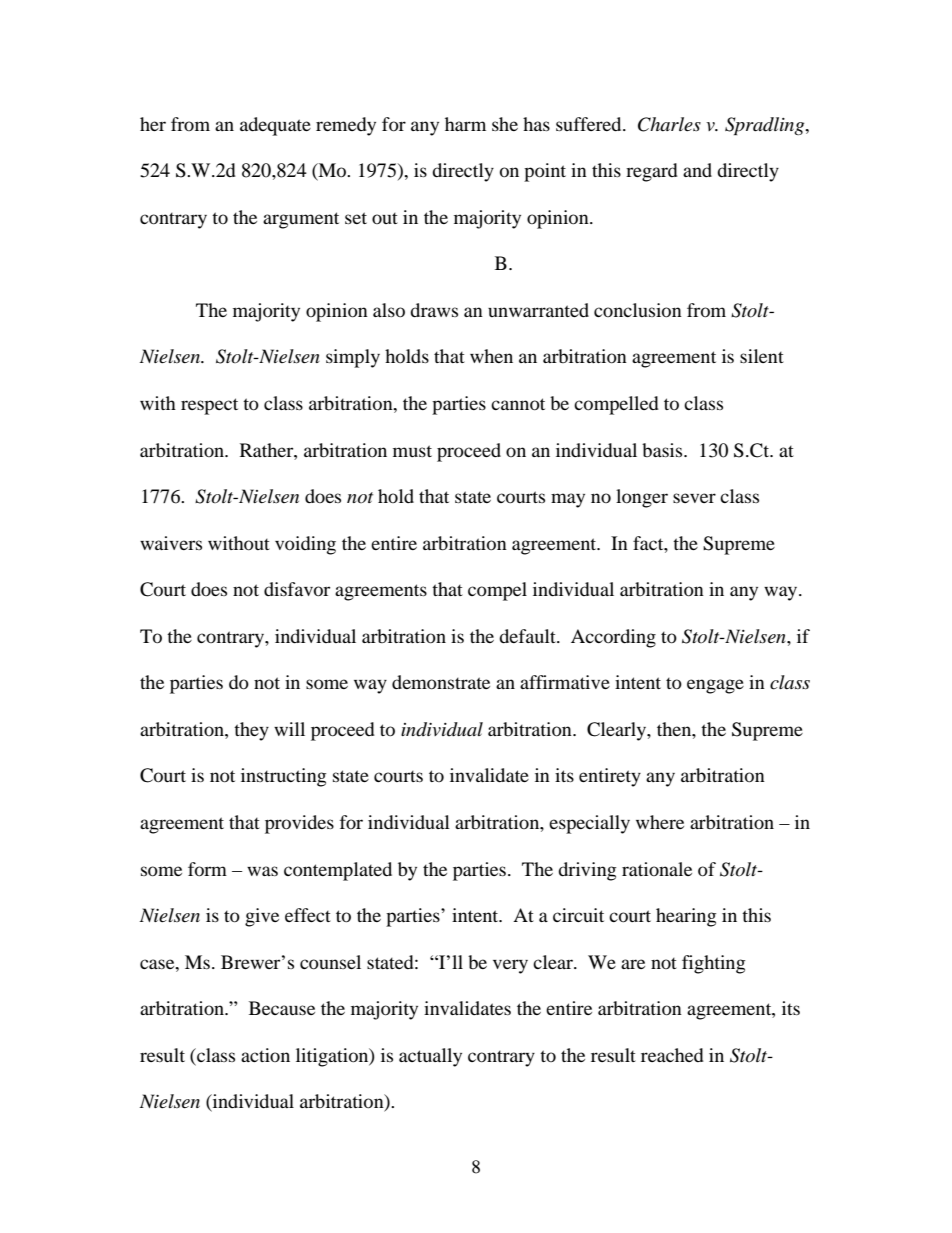  Describe the element at coordinates (412, 451) in the screenshot. I see `must` at that location.
